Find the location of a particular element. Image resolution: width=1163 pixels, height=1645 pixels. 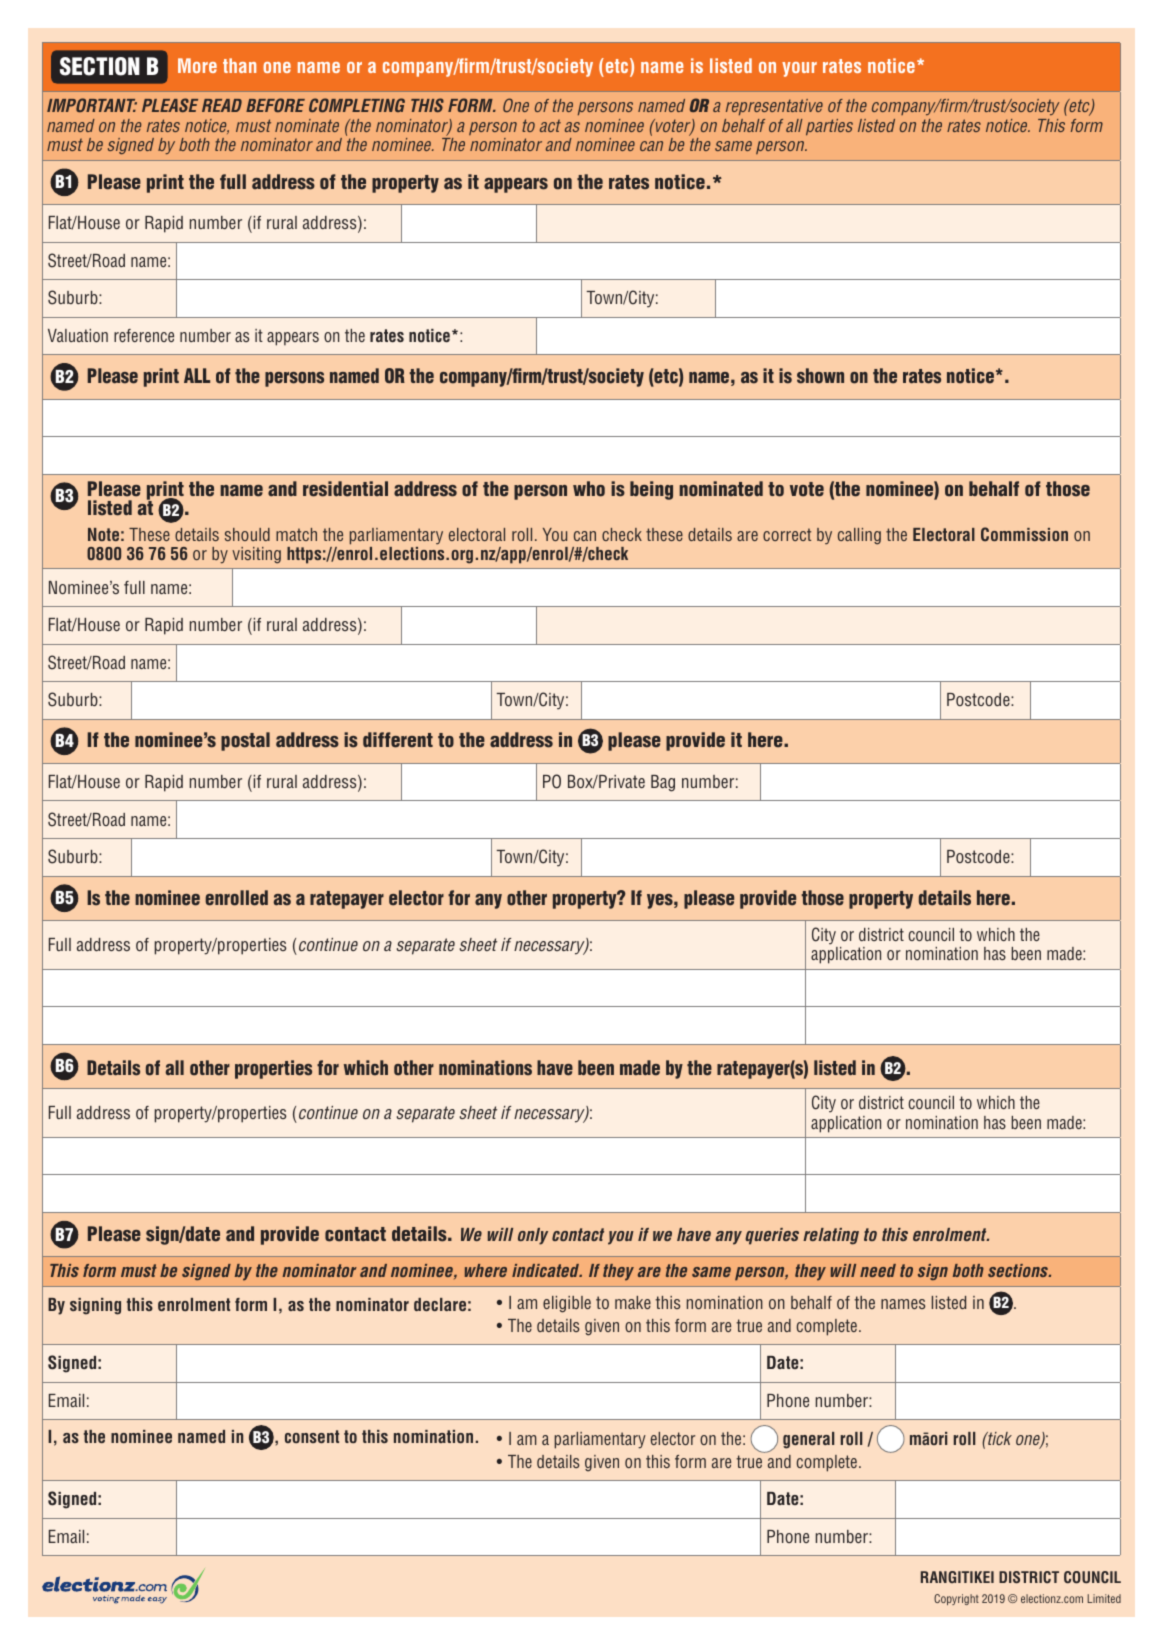

representative is located at coordinates (774, 107).
